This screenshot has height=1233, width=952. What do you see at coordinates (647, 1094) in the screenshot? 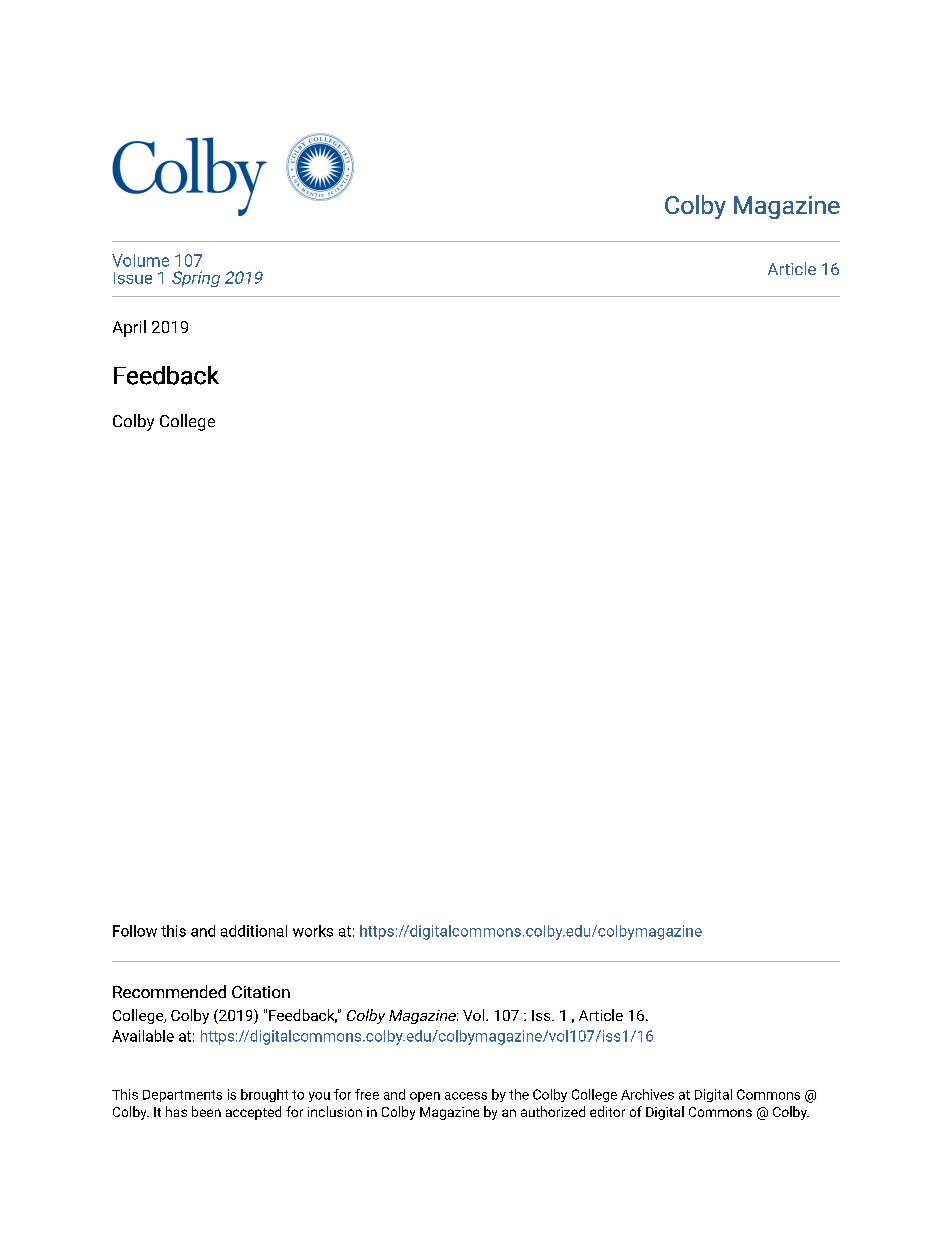
I see `Archives` at bounding box center [647, 1094].
